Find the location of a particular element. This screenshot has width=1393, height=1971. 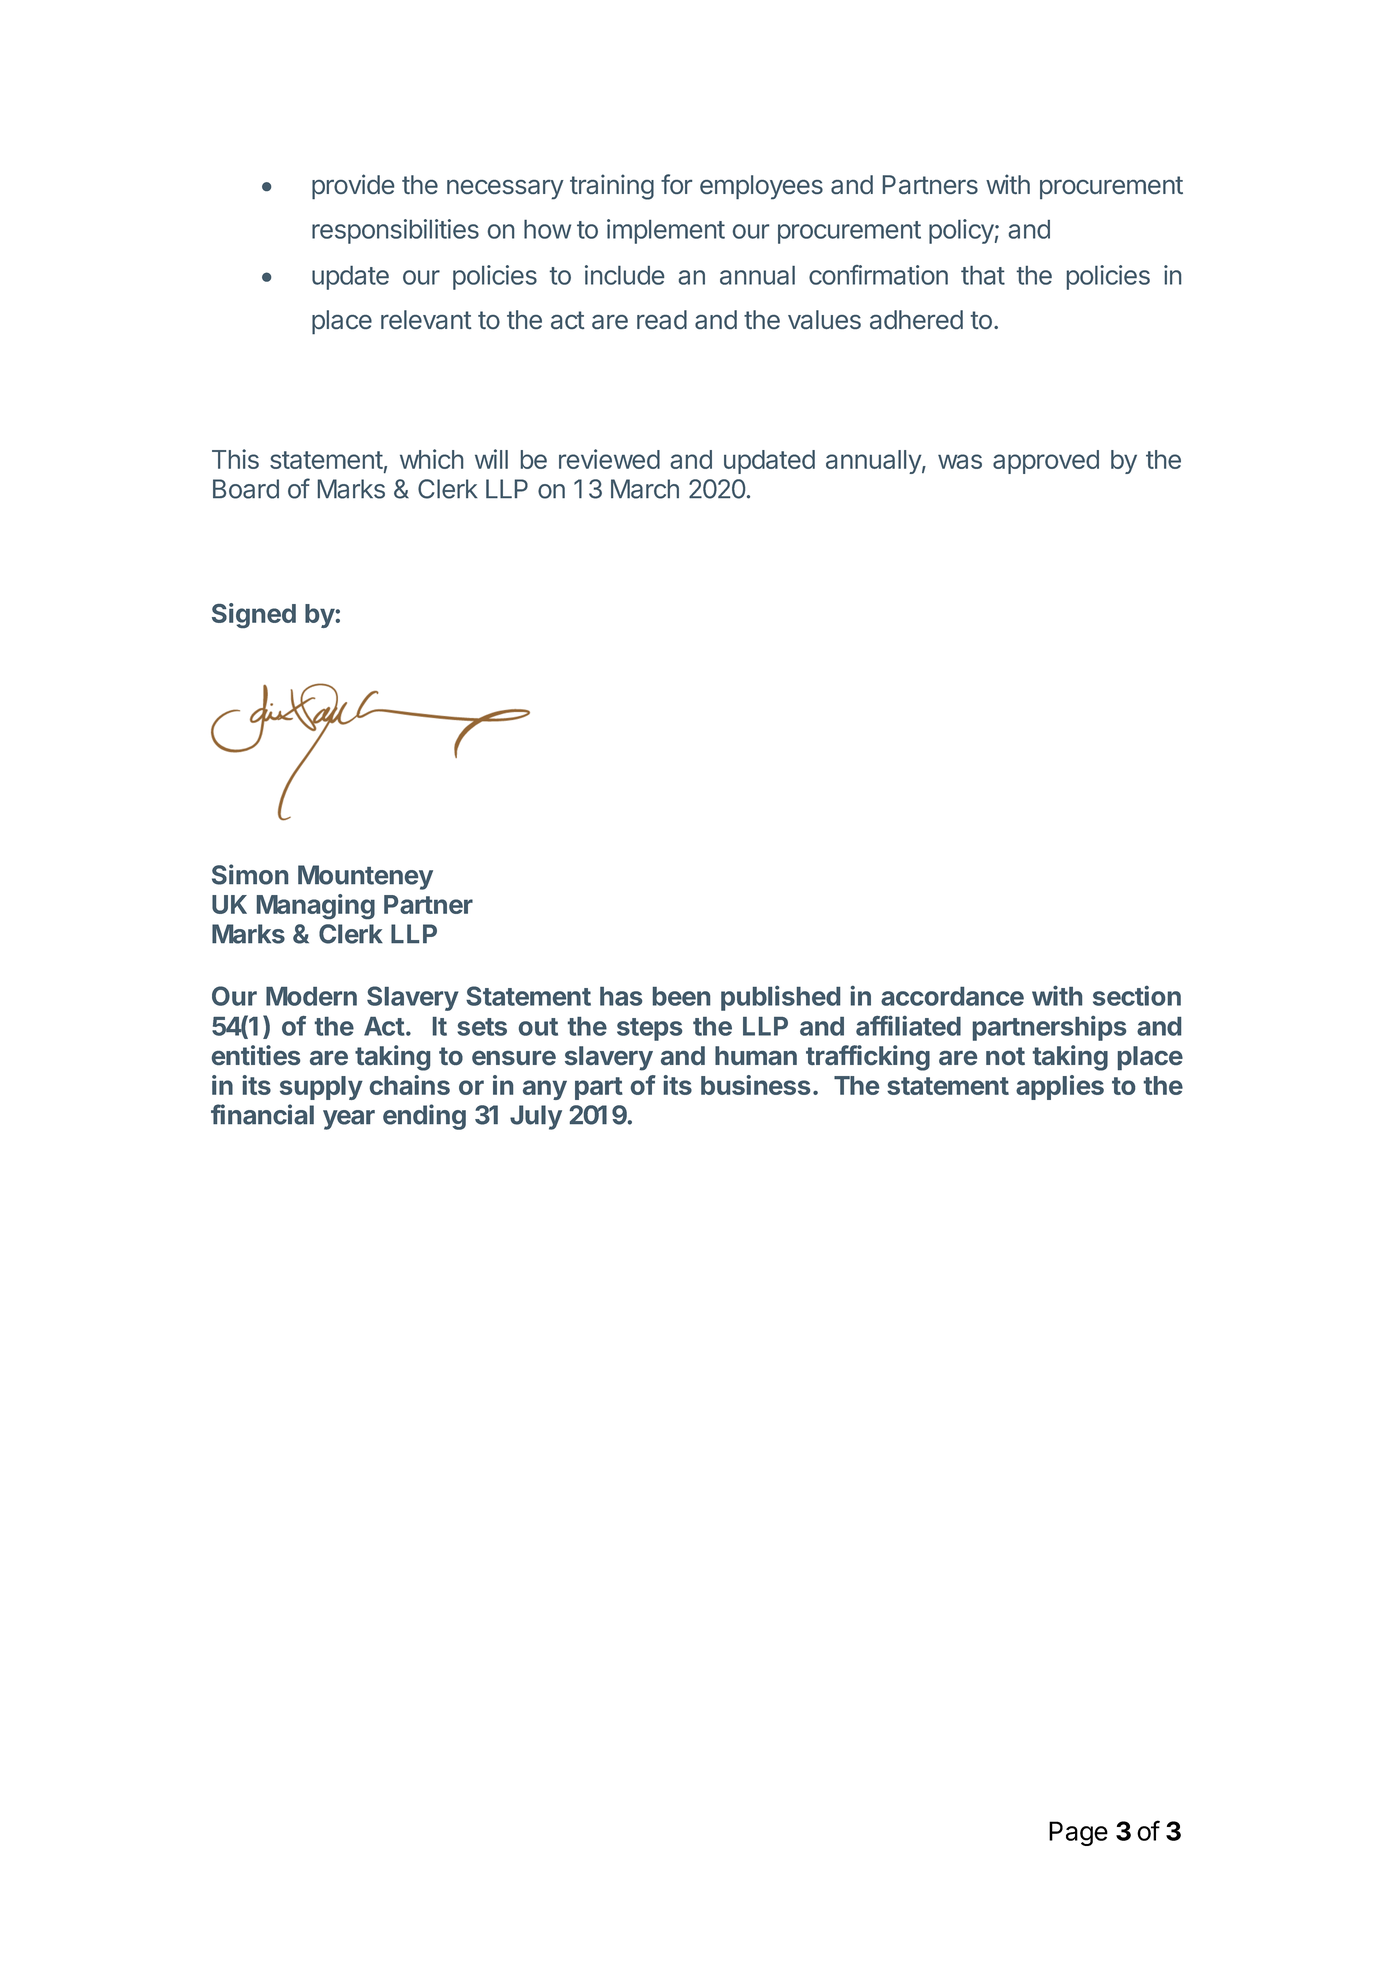

provide is located at coordinates (353, 187).
